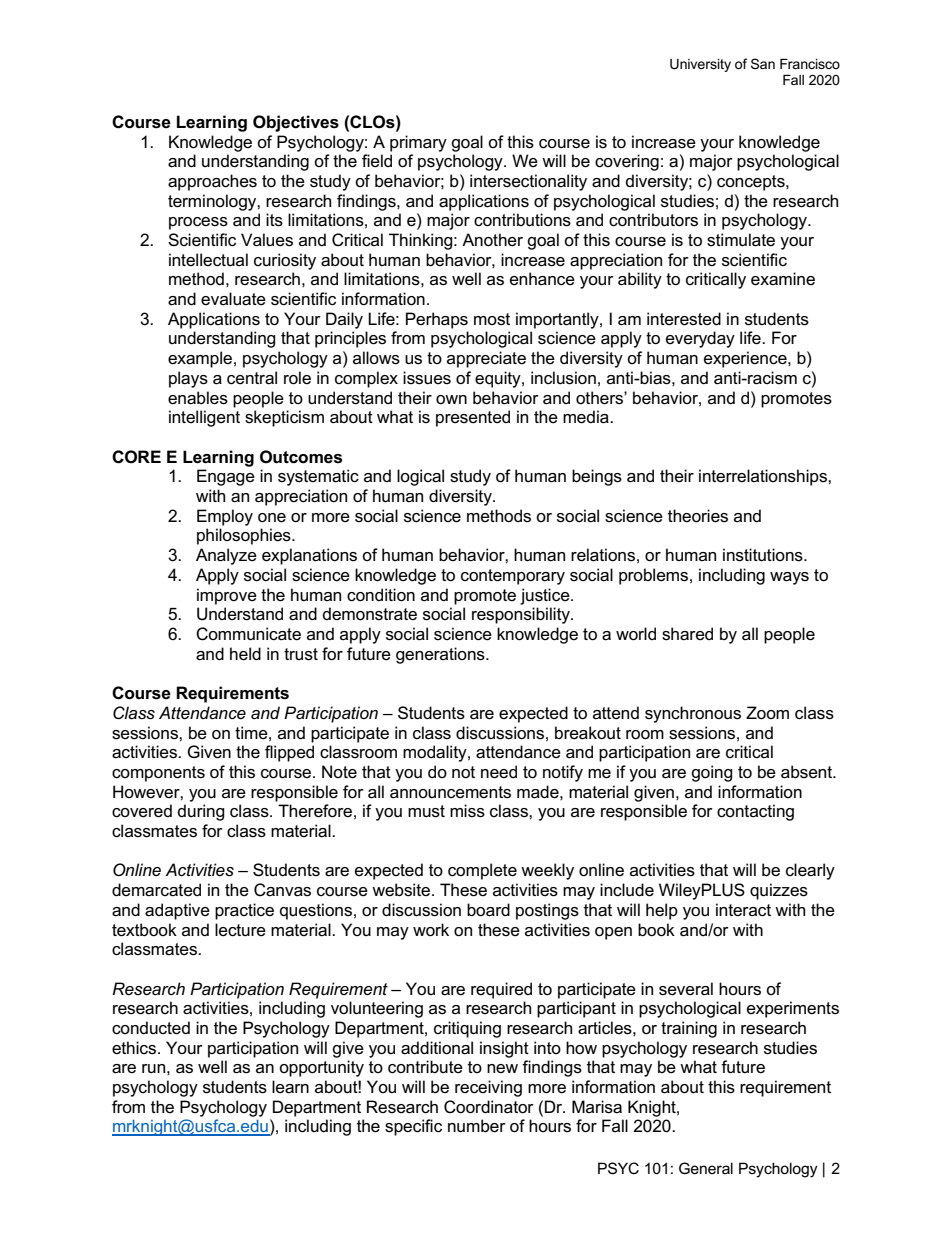 The width and height of the screenshot is (952, 1233). I want to click on number, so click(477, 1126).
